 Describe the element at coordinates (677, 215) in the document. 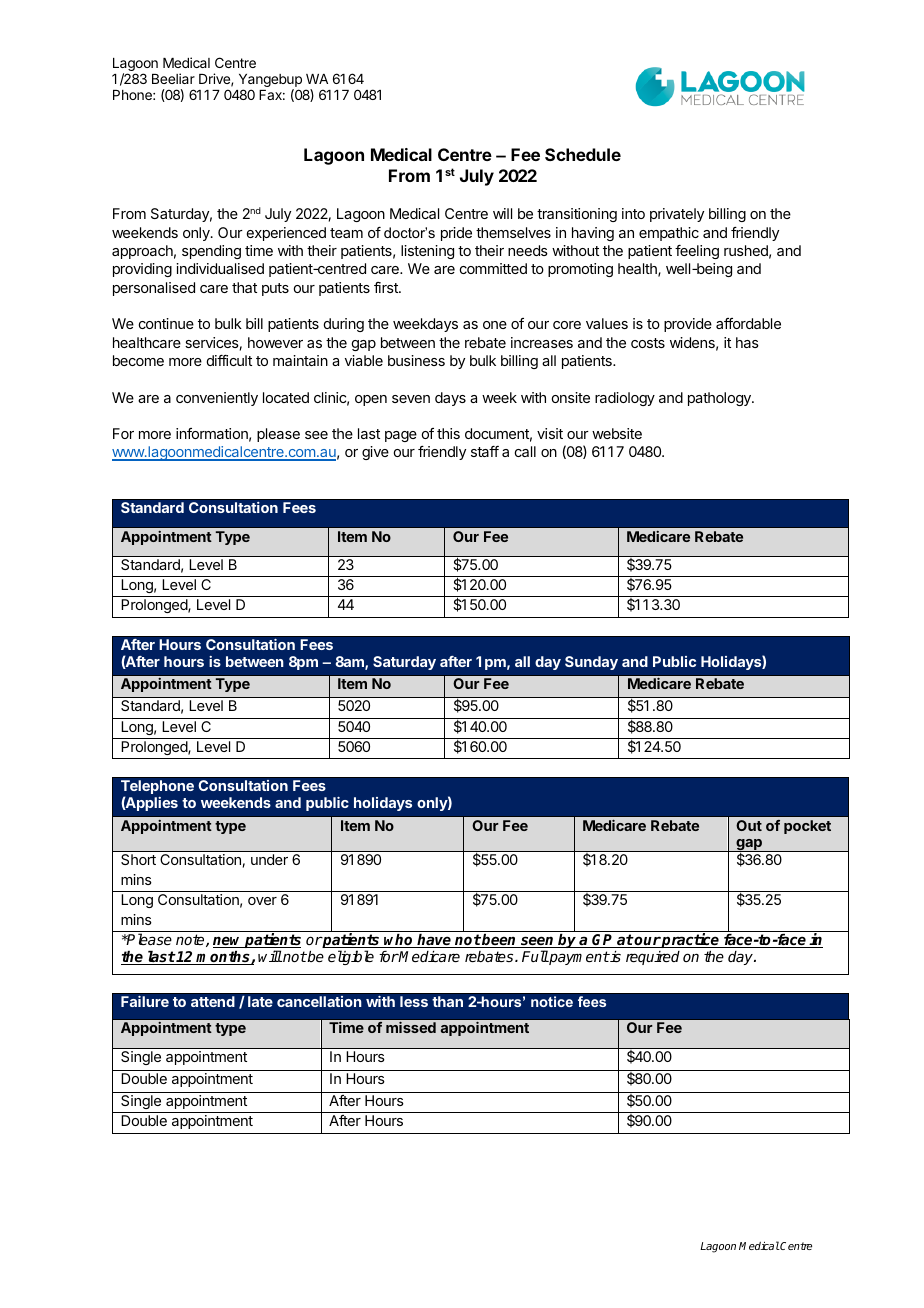

I see `privately` at that location.
